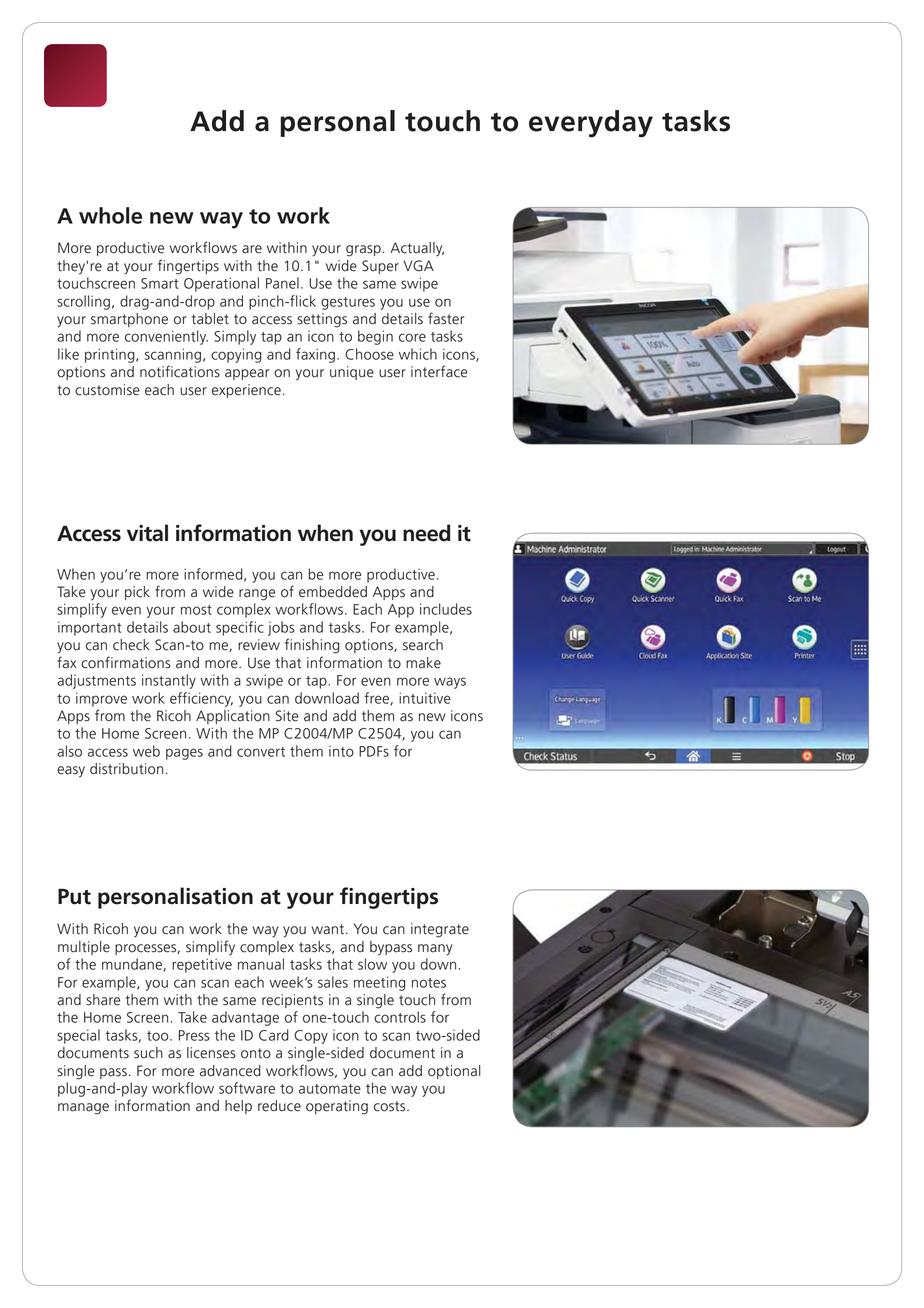 The width and height of the document is (924, 1308). I want to click on integrate, so click(440, 930).
